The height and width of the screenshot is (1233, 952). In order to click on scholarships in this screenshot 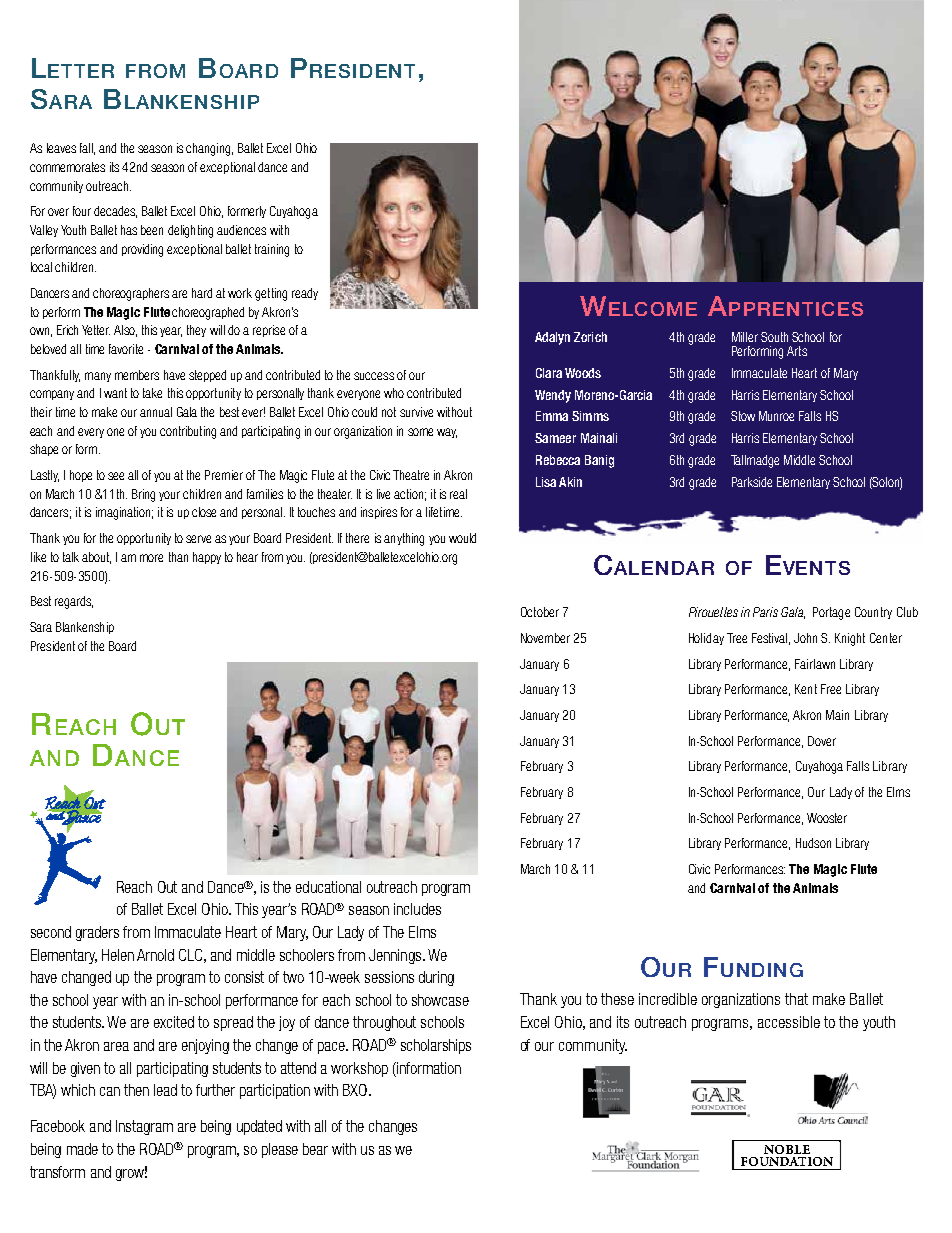, I will do `click(436, 1046)`.
